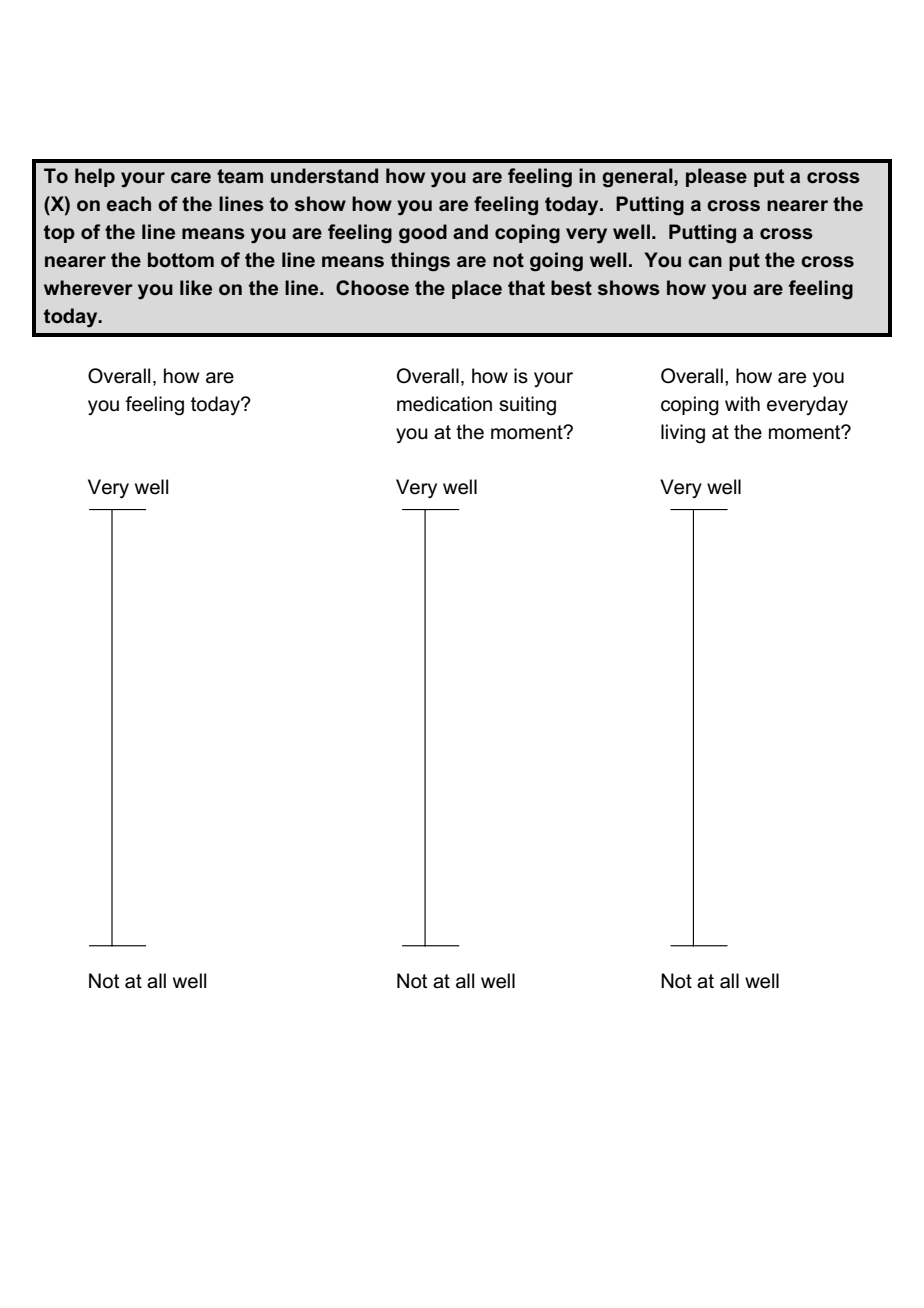 The image size is (924, 1308). I want to click on with, so click(742, 403).
